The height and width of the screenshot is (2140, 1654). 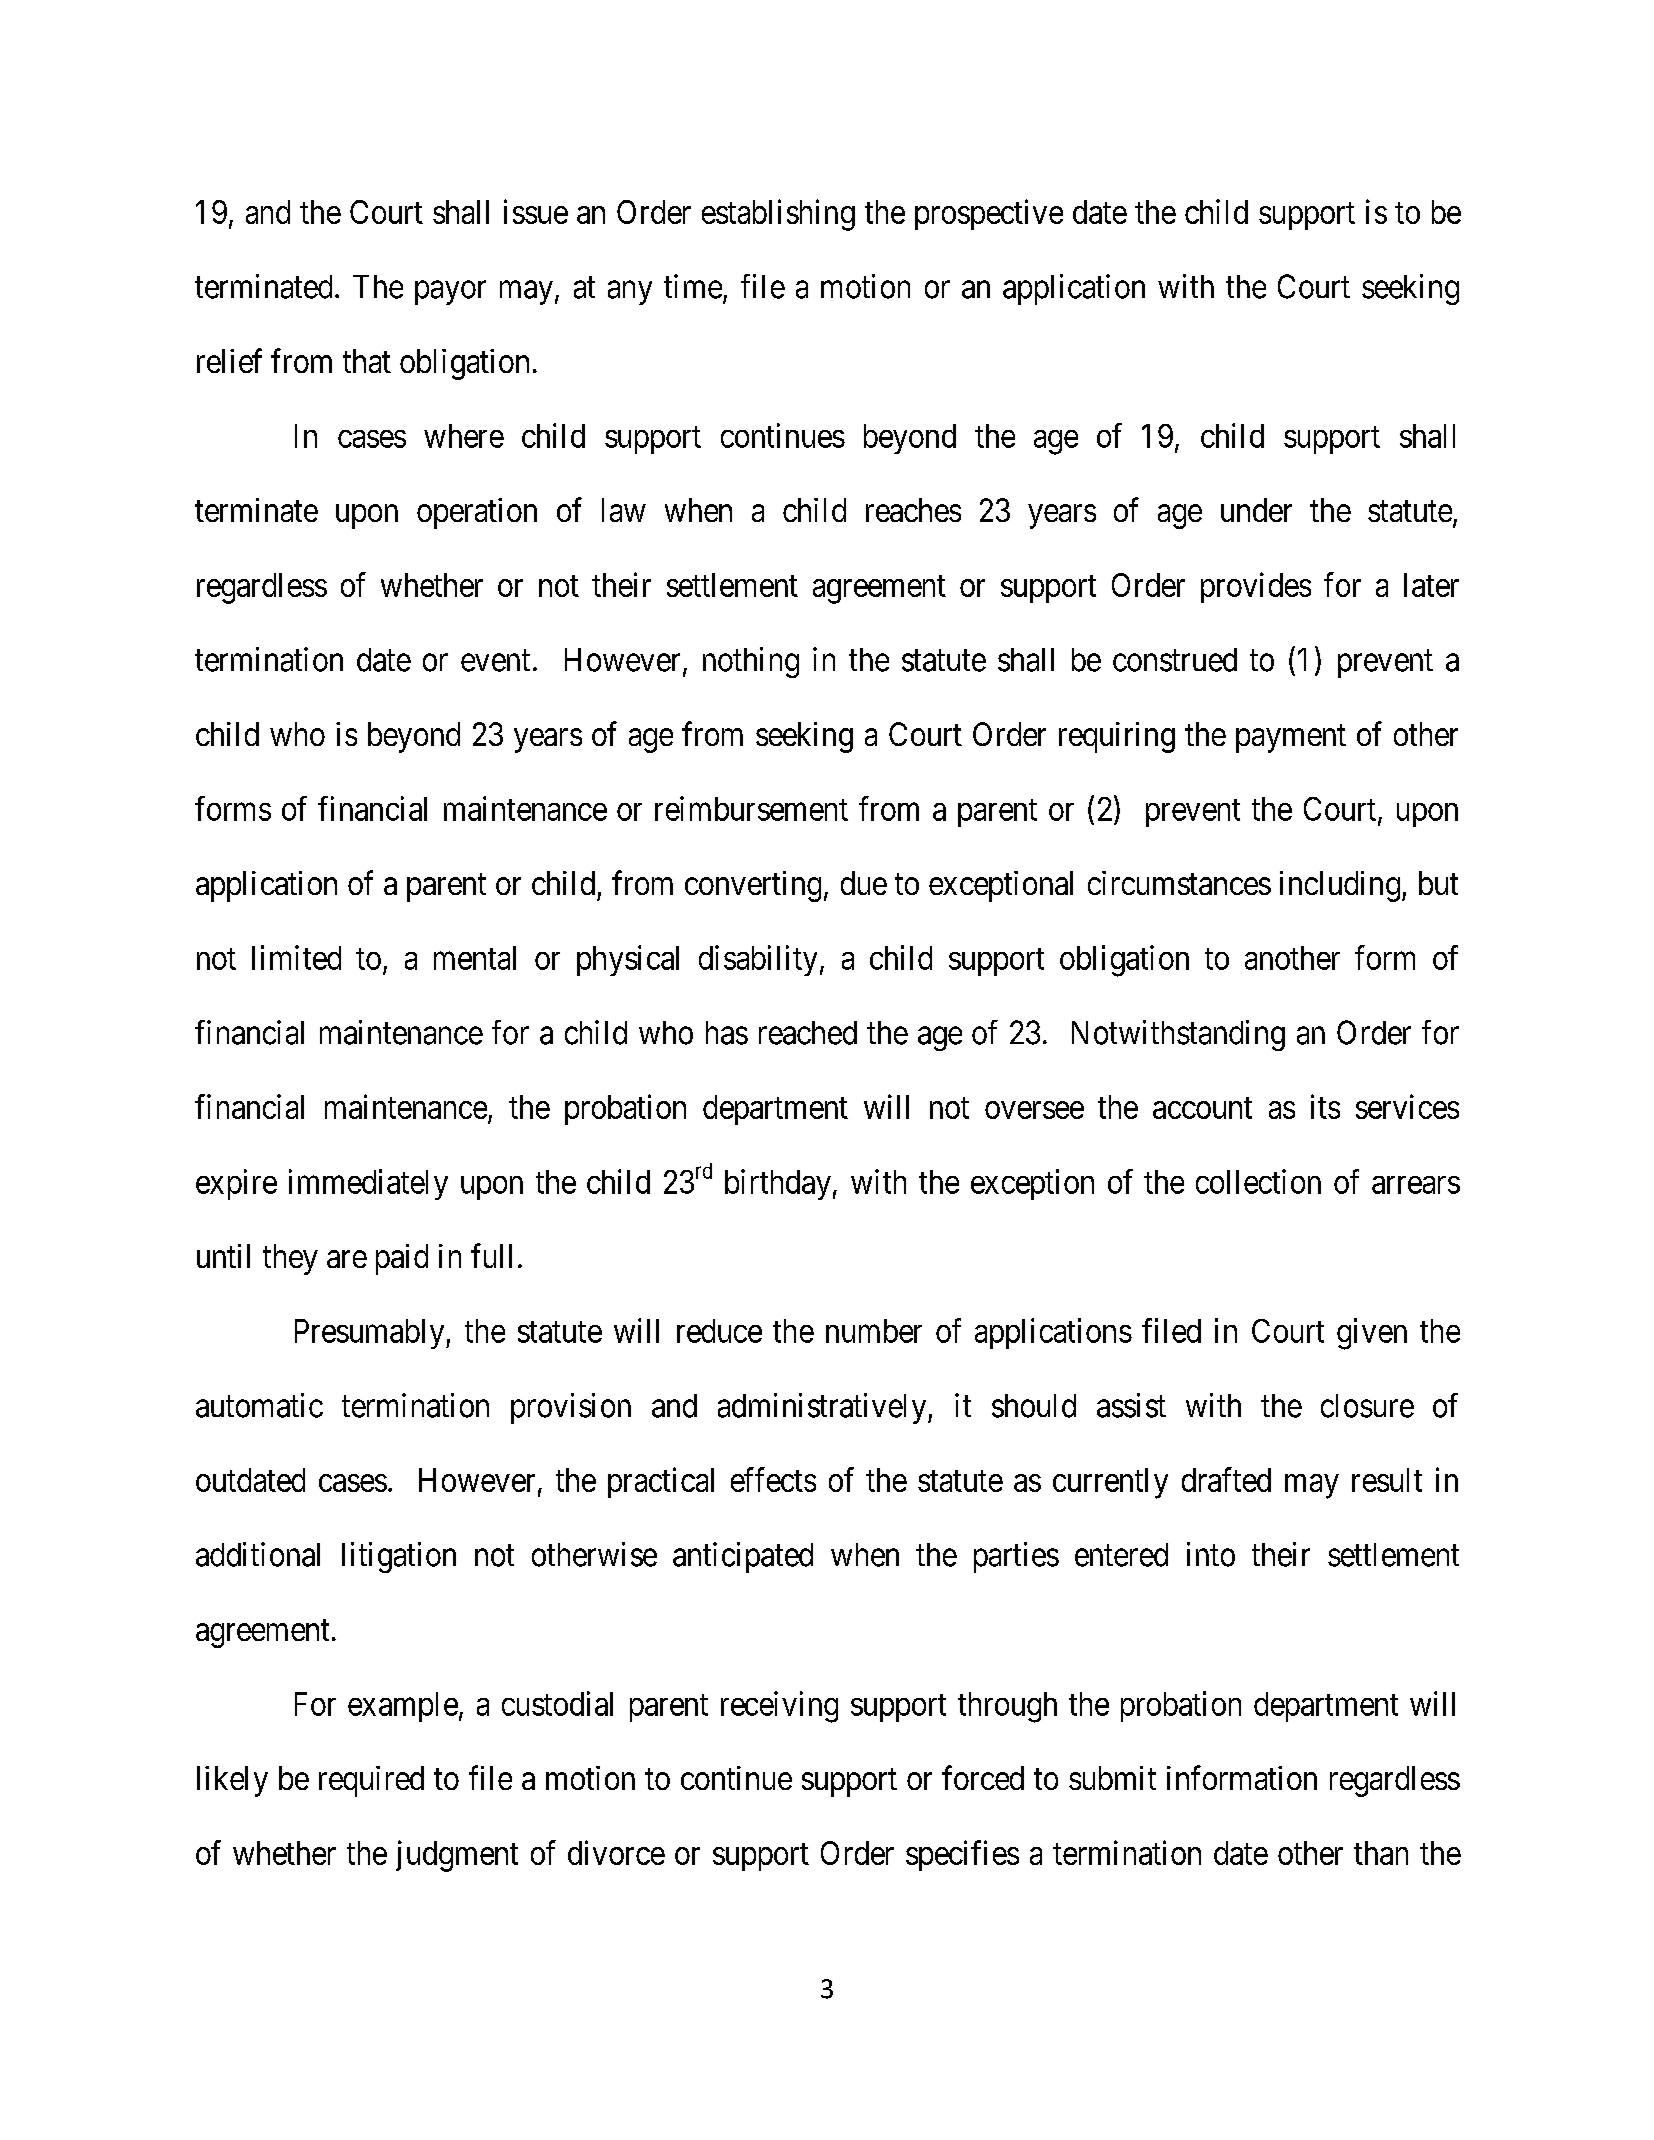 I want to click on required, so click(x=371, y=1781).
